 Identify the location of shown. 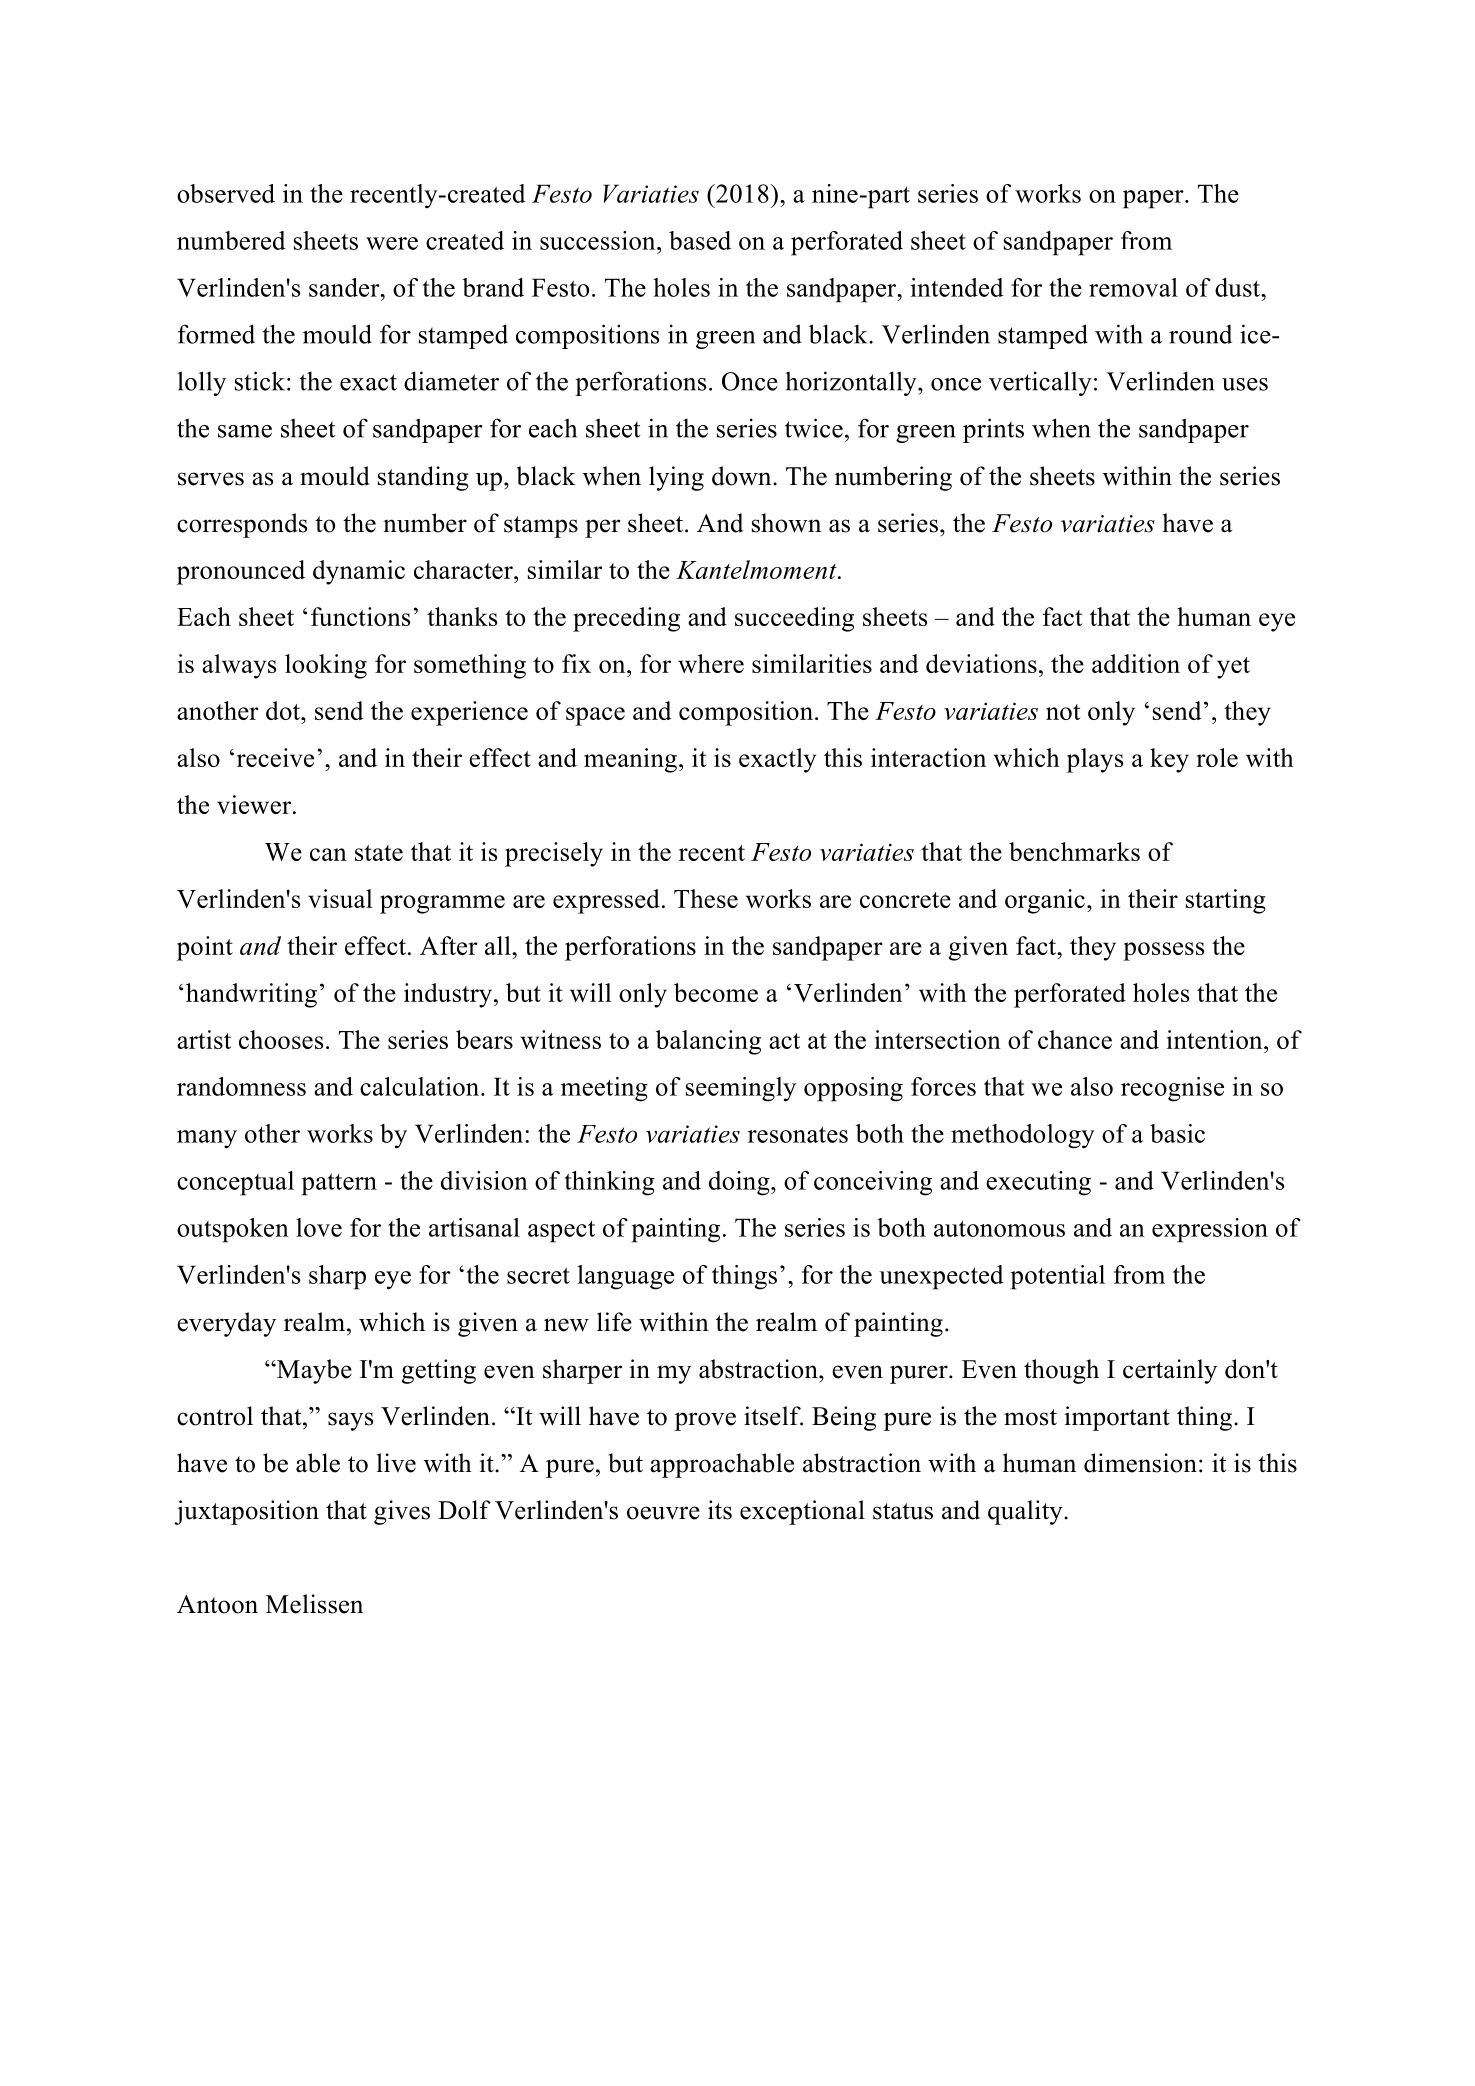
(786, 523).
